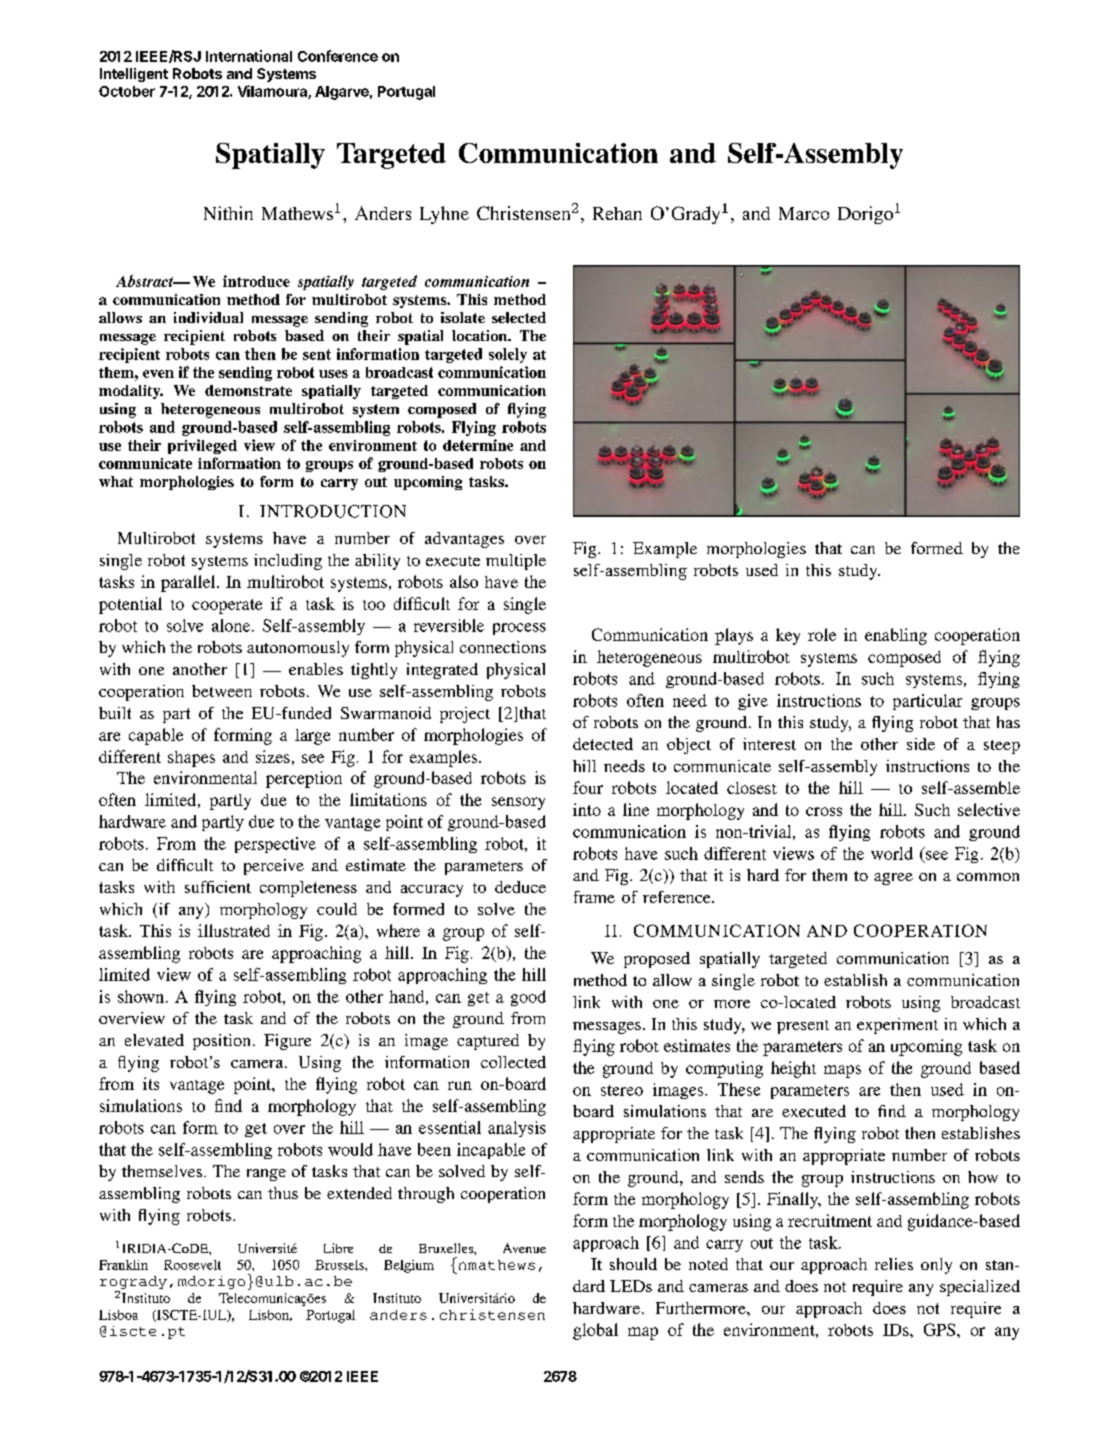 This screenshot has width=1119, height=1448. Describe the element at coordinates (192, 1265) in the screenshot. I see `Roosevelt` at that location.
